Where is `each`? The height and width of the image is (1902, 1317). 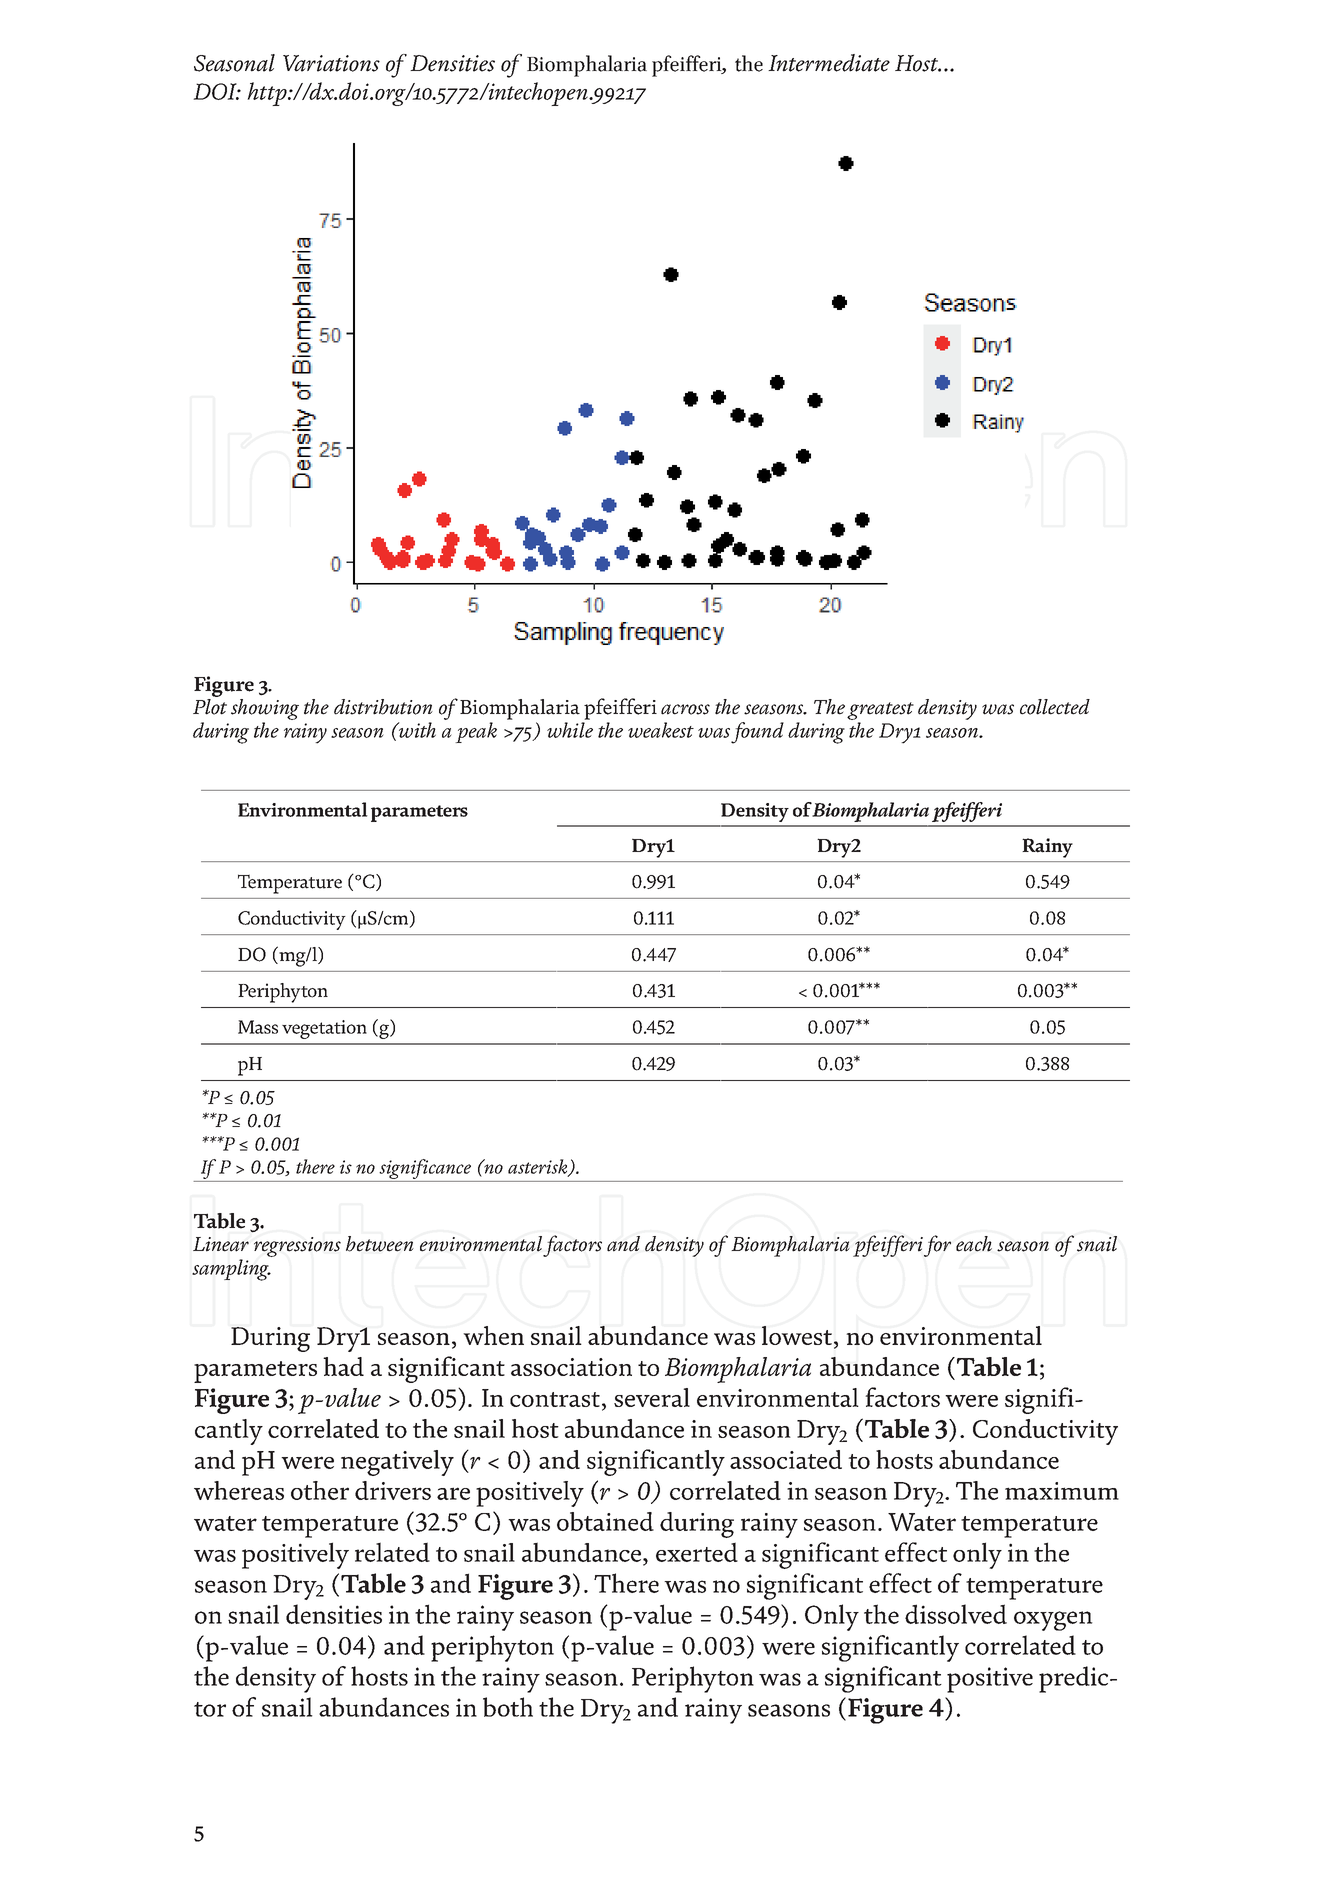 each is located at coordinates (974, 1244).
